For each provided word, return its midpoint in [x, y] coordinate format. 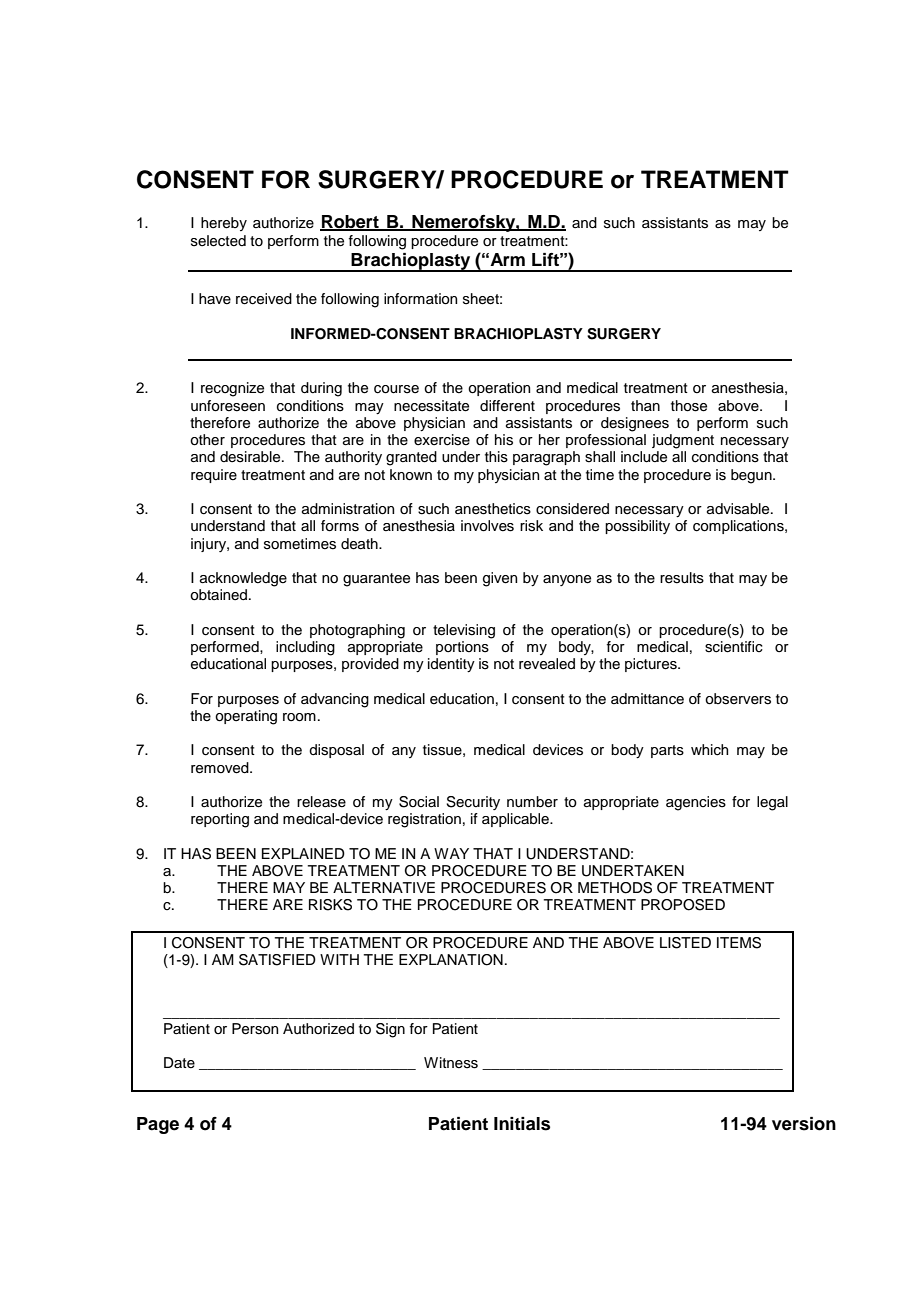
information [420, 299]
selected [218, 241]
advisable [739, 509]
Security [473, 803]
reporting [220, 820]
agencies [696, 803]
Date [179, 1063]
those [689, 406]
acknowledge [243, 579]
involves [487, 526]
